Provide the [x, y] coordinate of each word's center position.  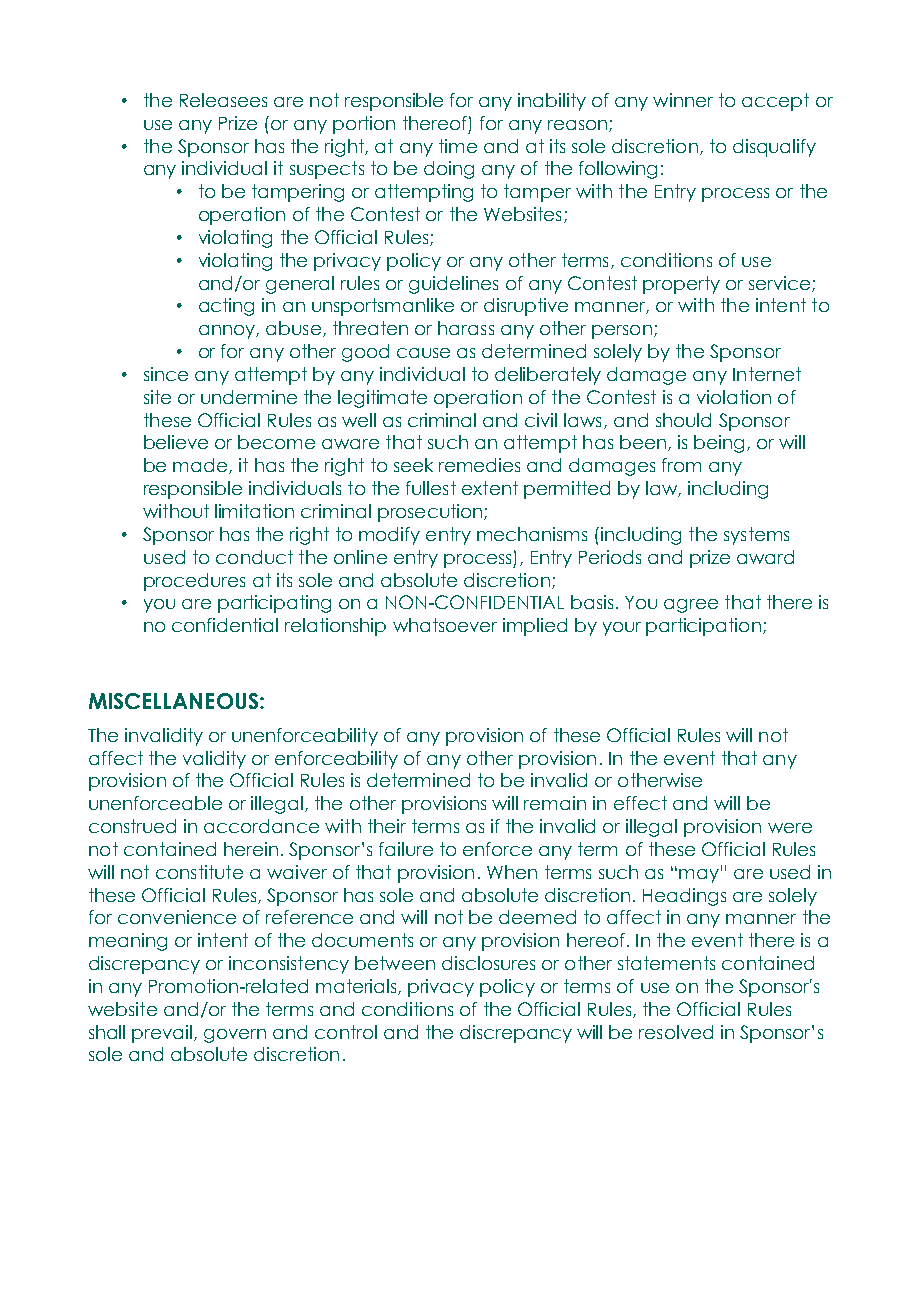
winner [683, 100]
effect [640, 803]
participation [703, 627]
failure [406, 849]
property [681, 285]
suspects [327, 170]
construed [132, 826]
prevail [162, 1034]
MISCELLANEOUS [175, 701]
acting [226, 307]
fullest [431, 488]
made [201, 466]
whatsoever [445, 625]
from [681, 465]
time [458, 146]
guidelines [453, 285]
